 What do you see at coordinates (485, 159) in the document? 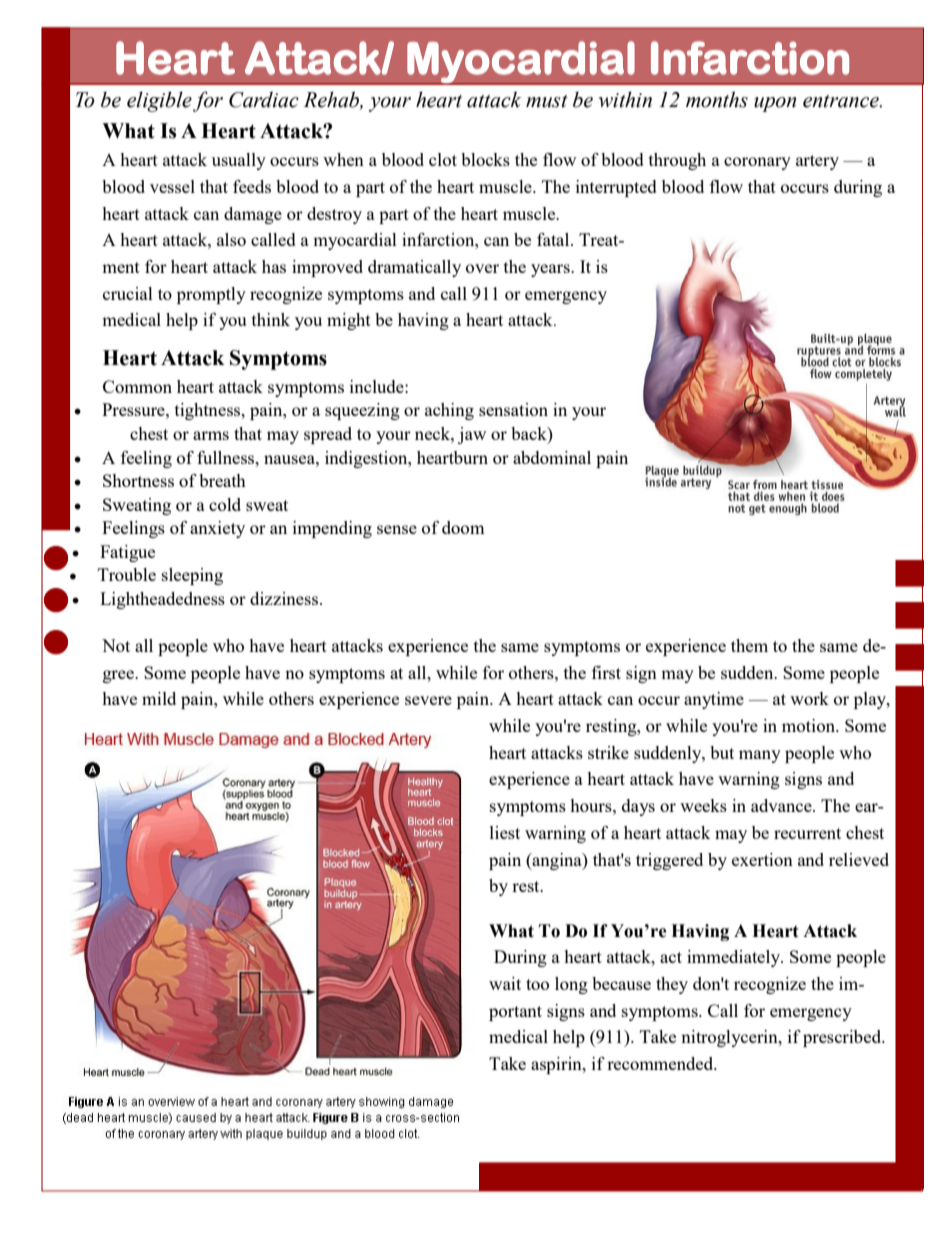
I see `blocks` at bounding box center [485, 159].
